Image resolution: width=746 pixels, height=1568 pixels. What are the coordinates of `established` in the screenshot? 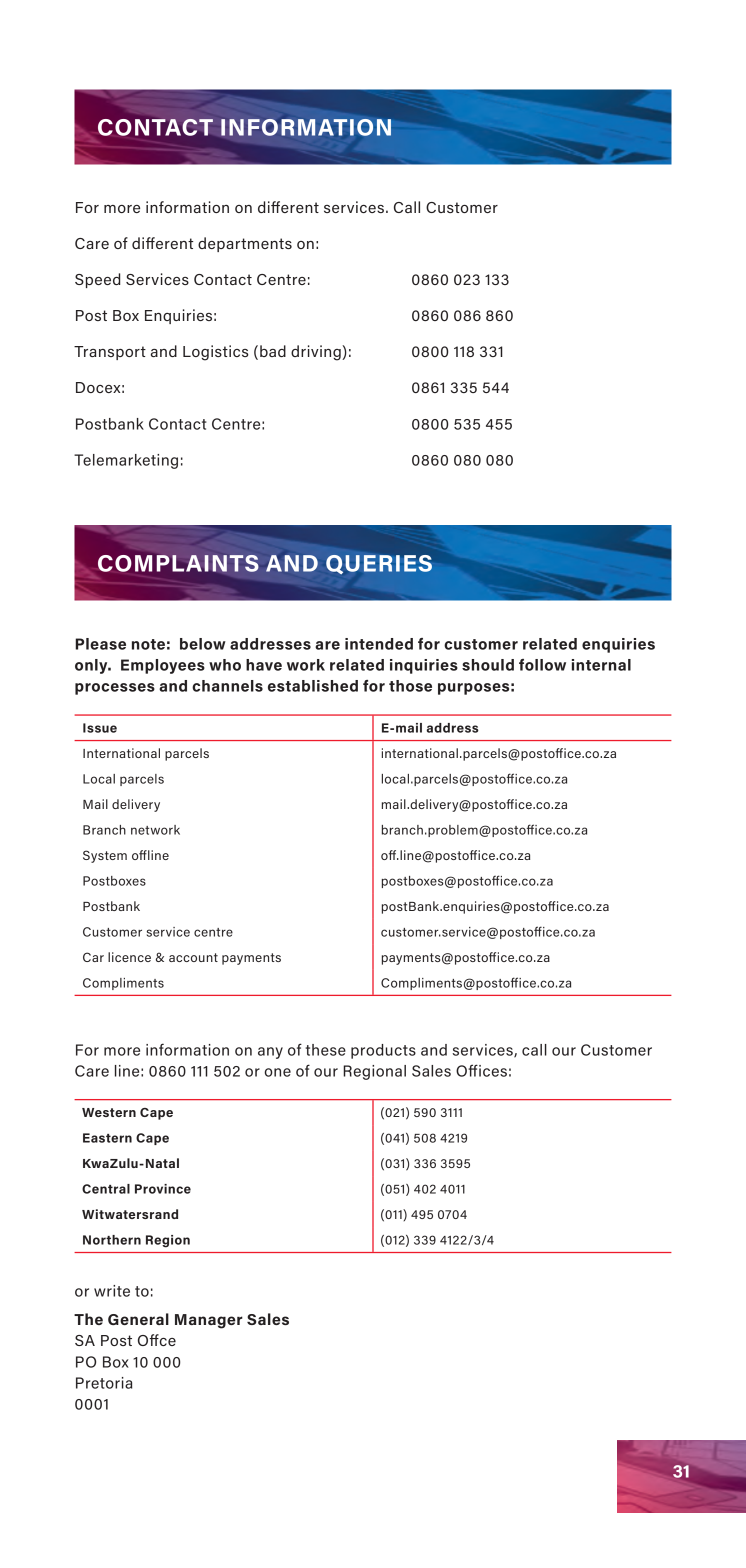 It's located at (313, 686).
